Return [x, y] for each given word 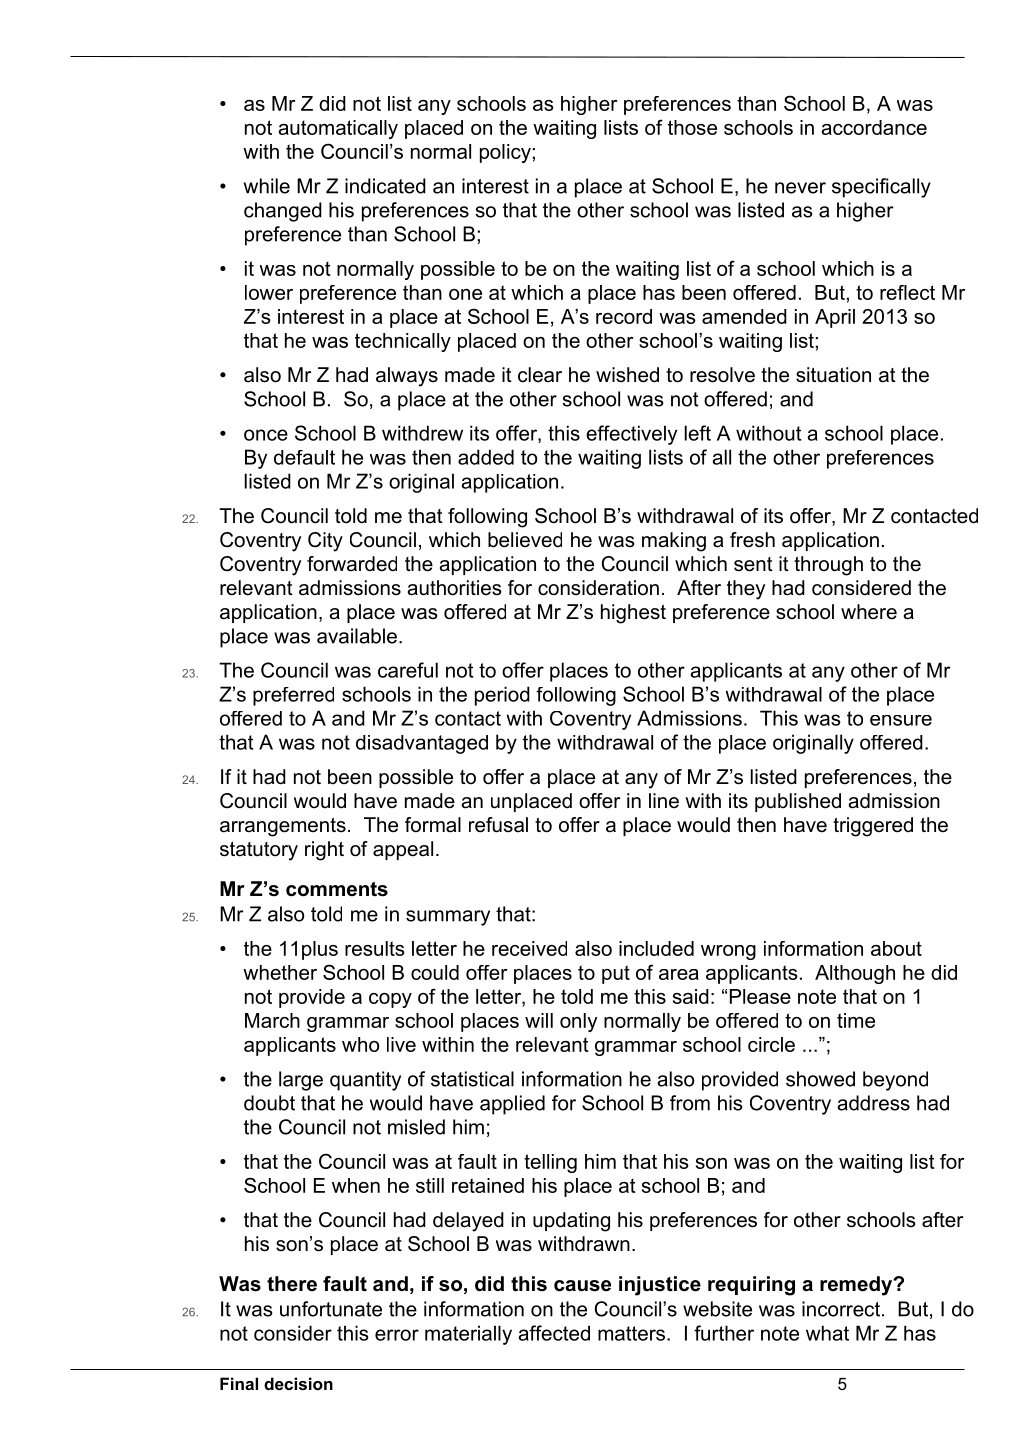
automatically [338, 129]
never [800, 188]
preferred [293, 696]
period [502, 696]
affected [554, 1333]
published [798, 802]
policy [505, 153]
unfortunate [331, 1309]
